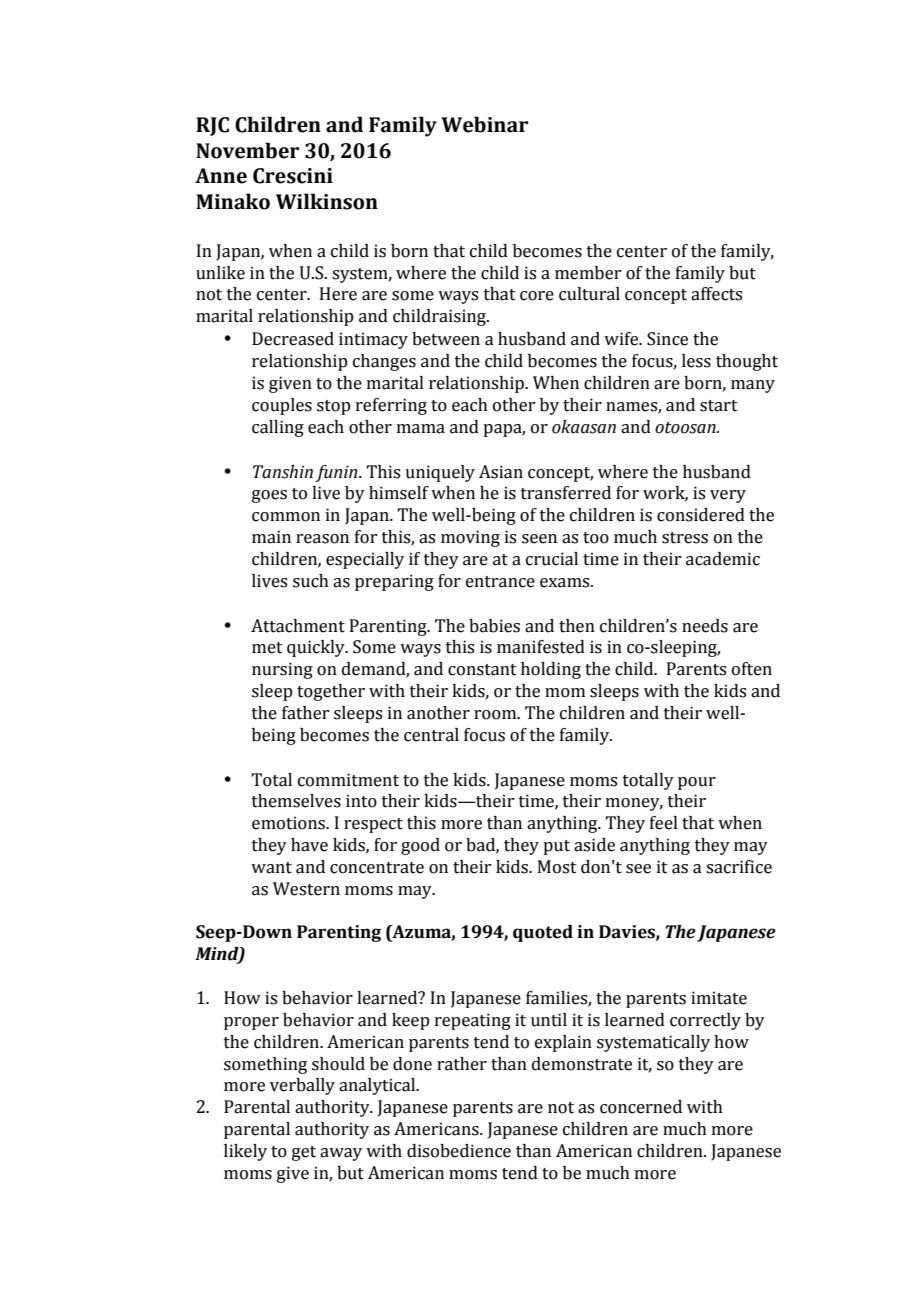 The height and width of the document is (1308, 924). I want to click on pour, so click(697, 783).
